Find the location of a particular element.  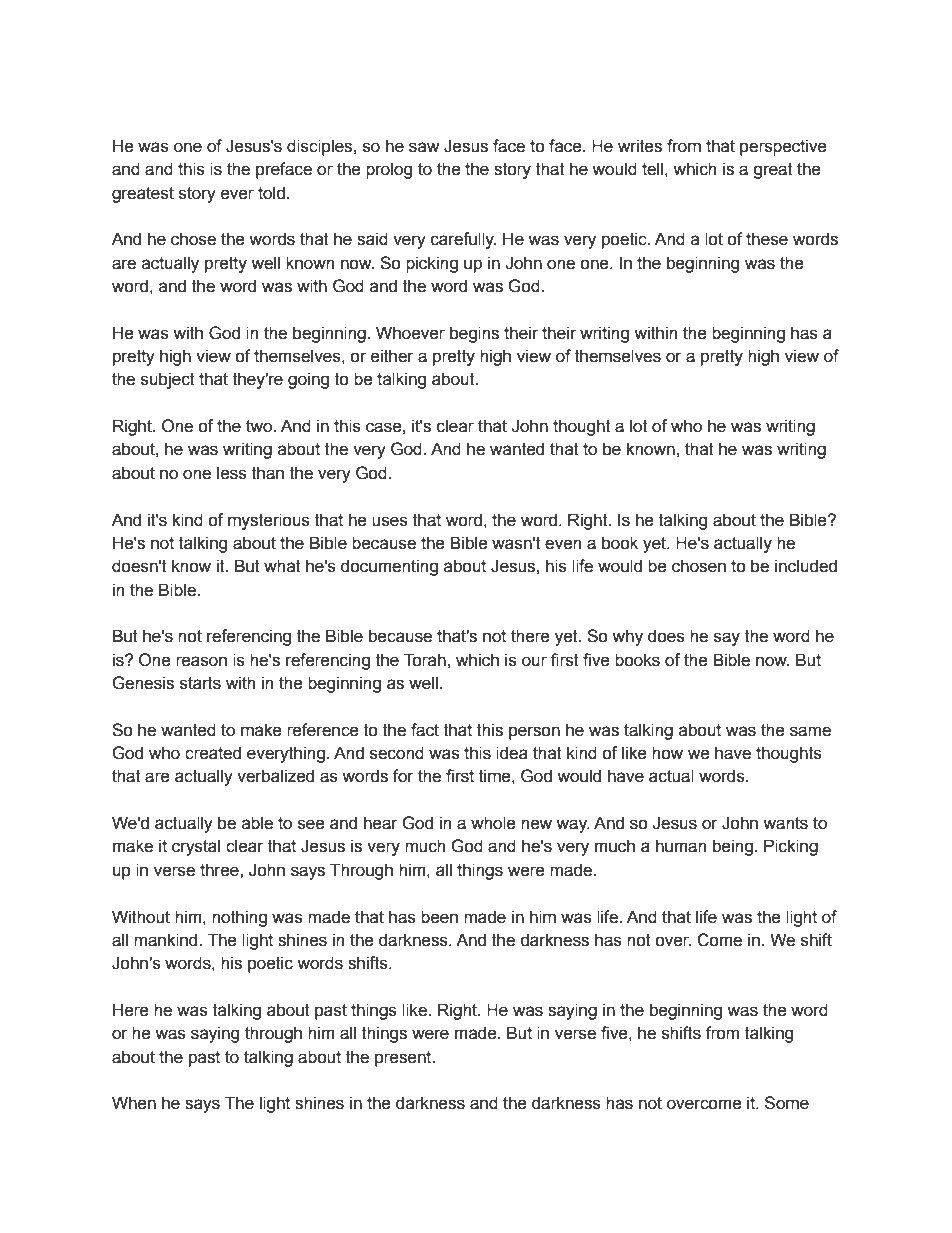

saw is located at coordinates (424, 147).
